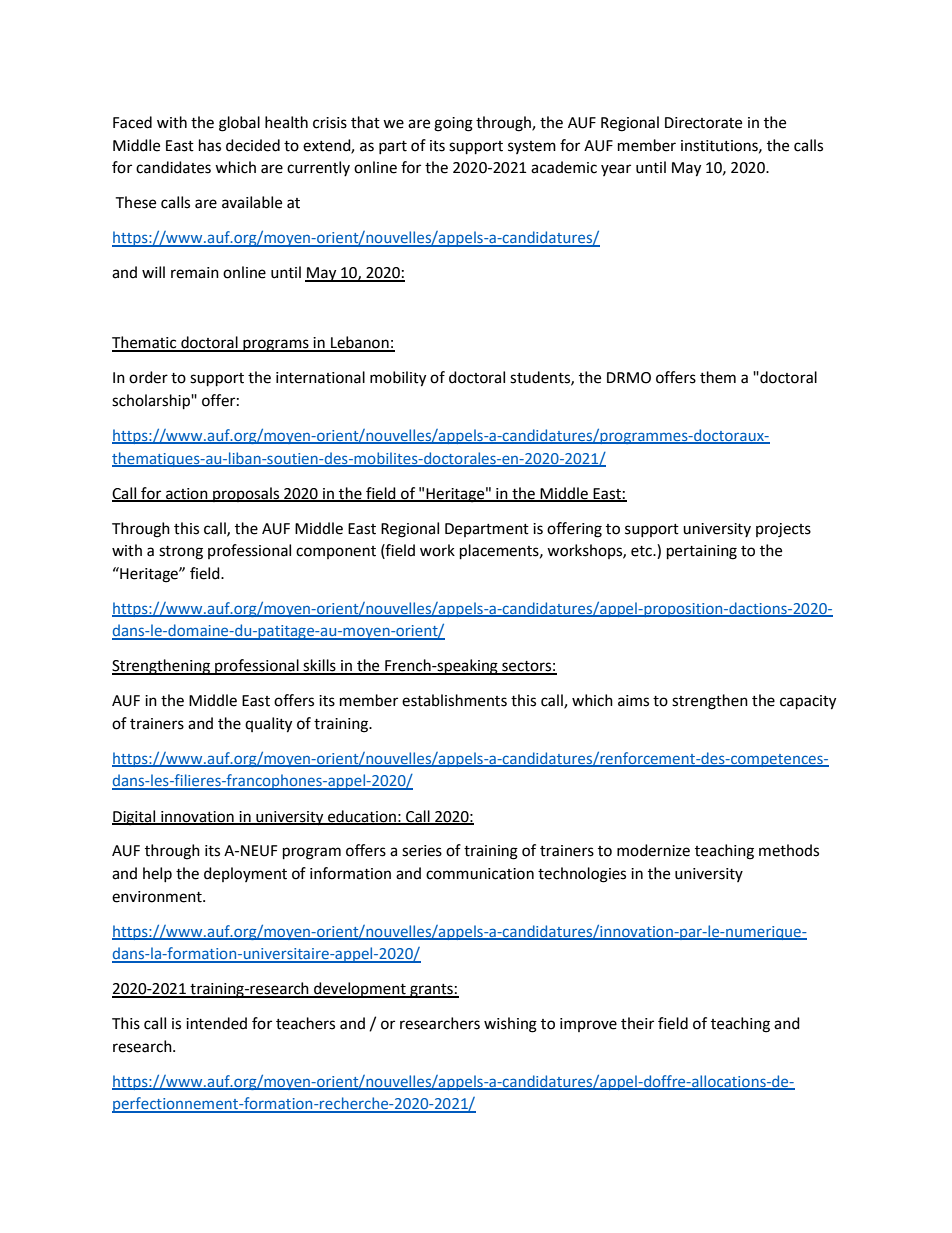  What do you see at coordinates (637, 1023) in the page?
I see `their` at bounding box center [637, 1023].
